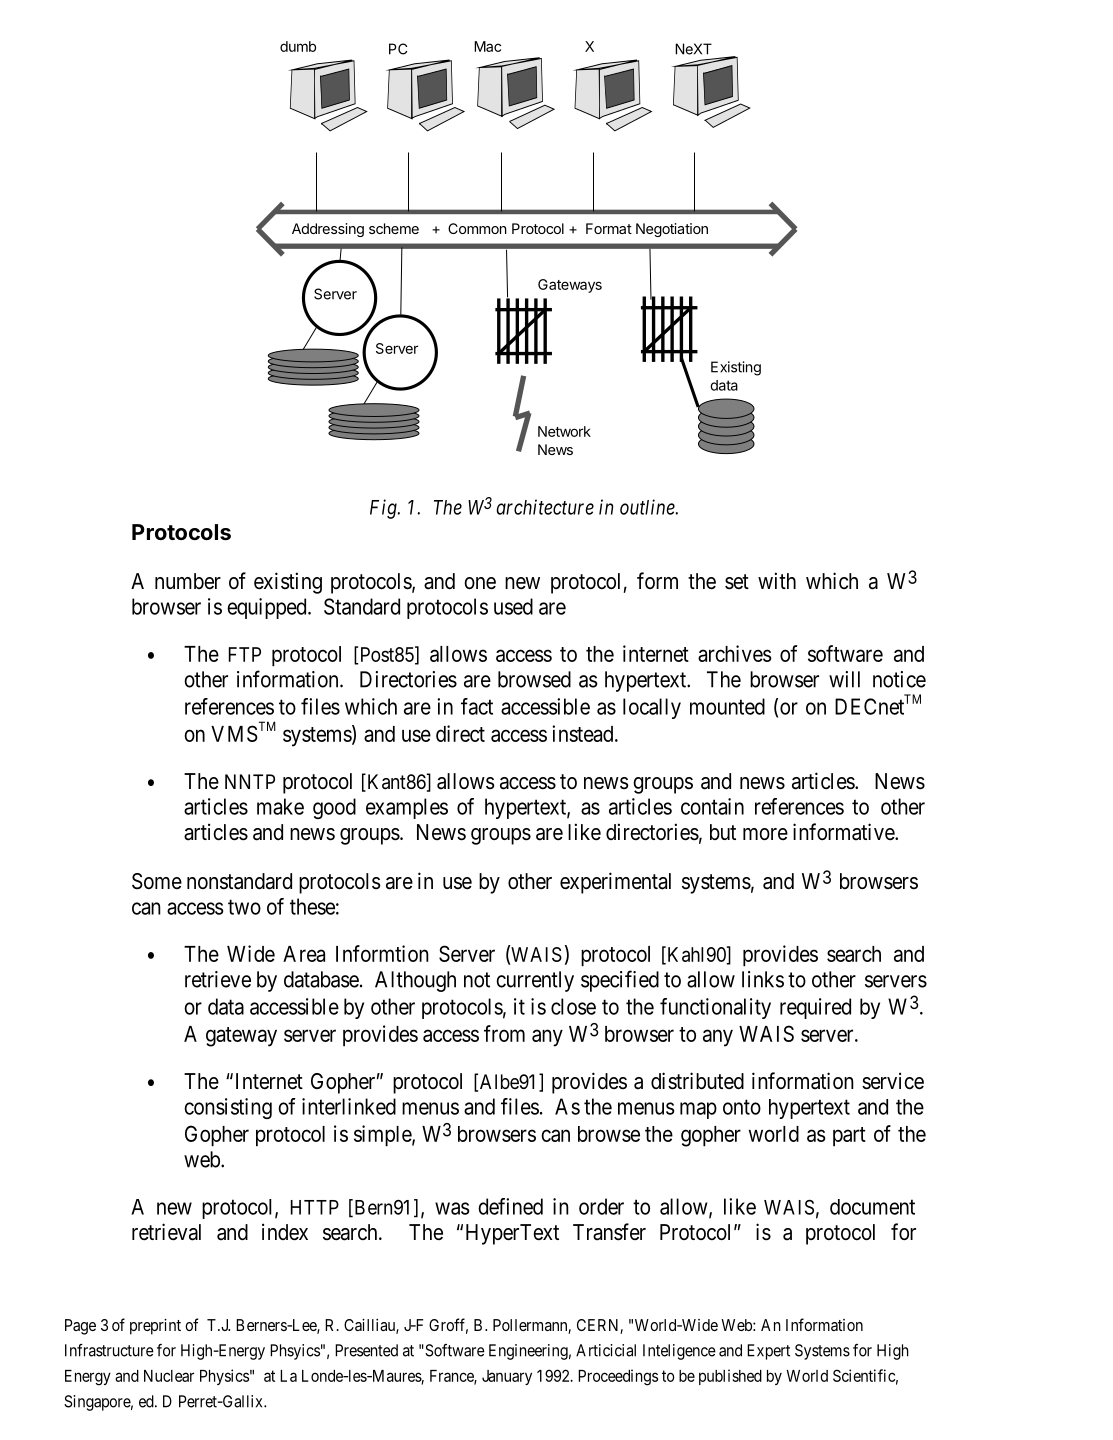 The image size is (1113, 1440). I want to click on Some, so click(157, 881).
